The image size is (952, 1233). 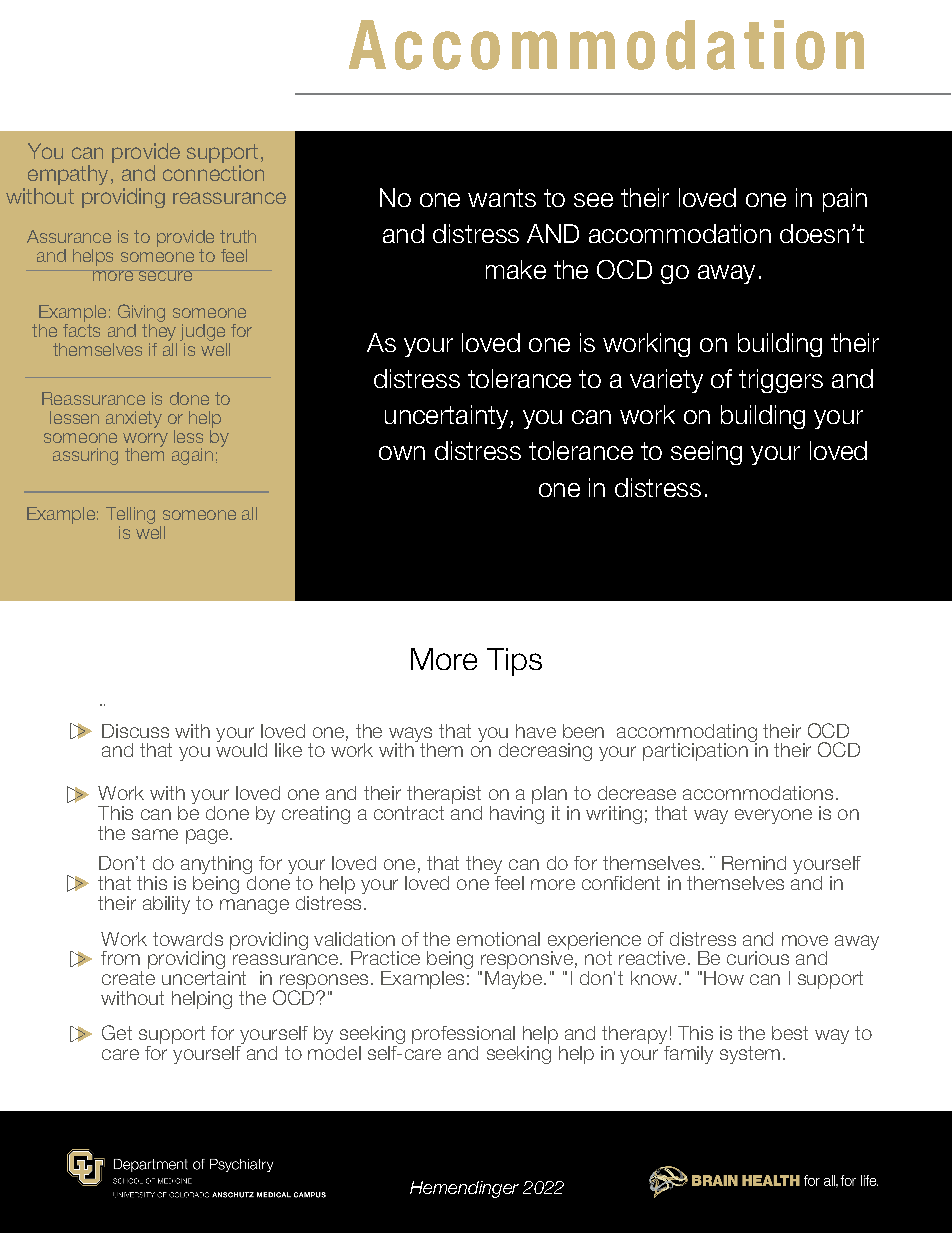 What do you see at coordinates (213, 173) in the screenshot?
I see `connection` at bounding box center [213, 173].
